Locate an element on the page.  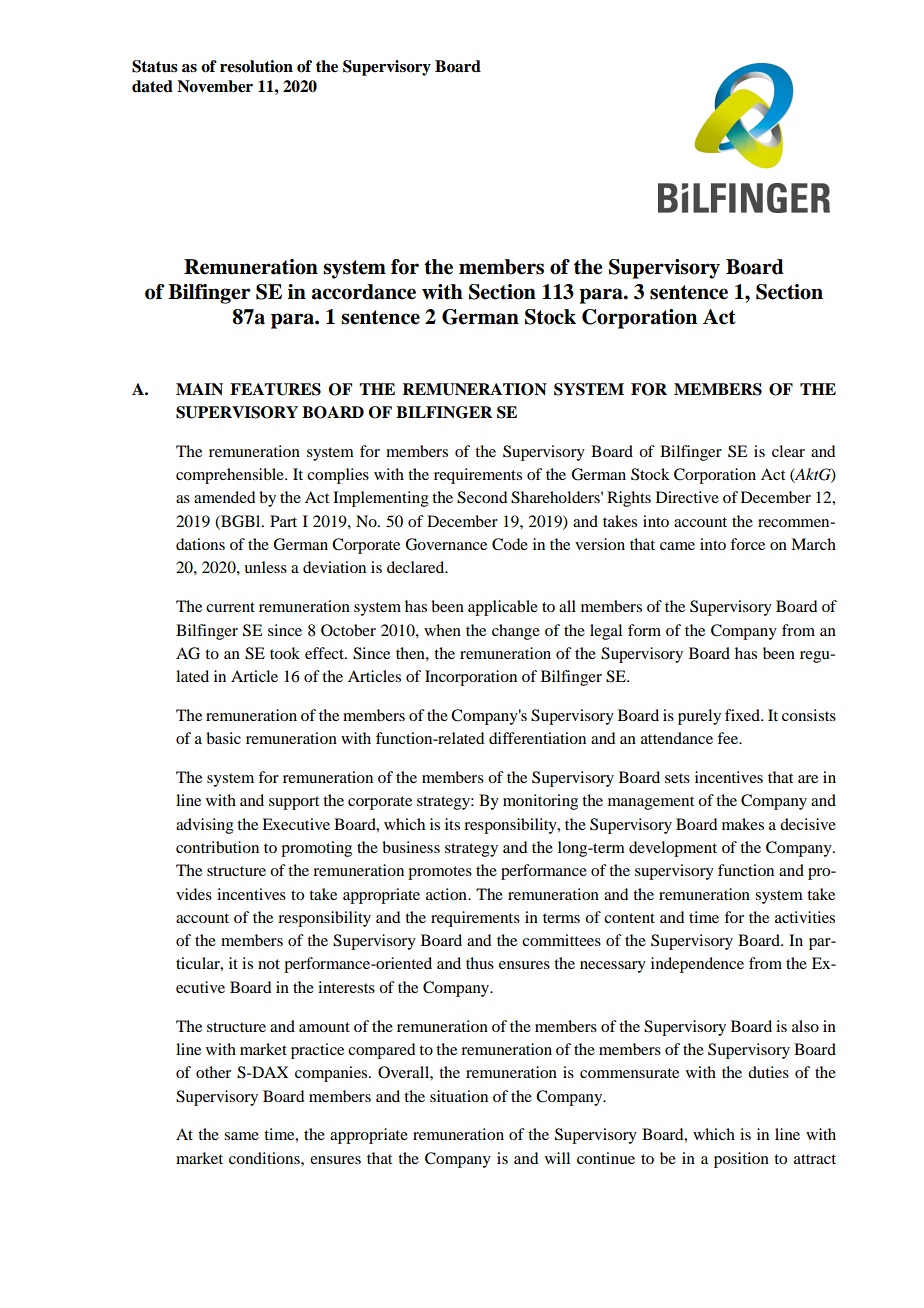
November is located at coordinates (215, 86).
